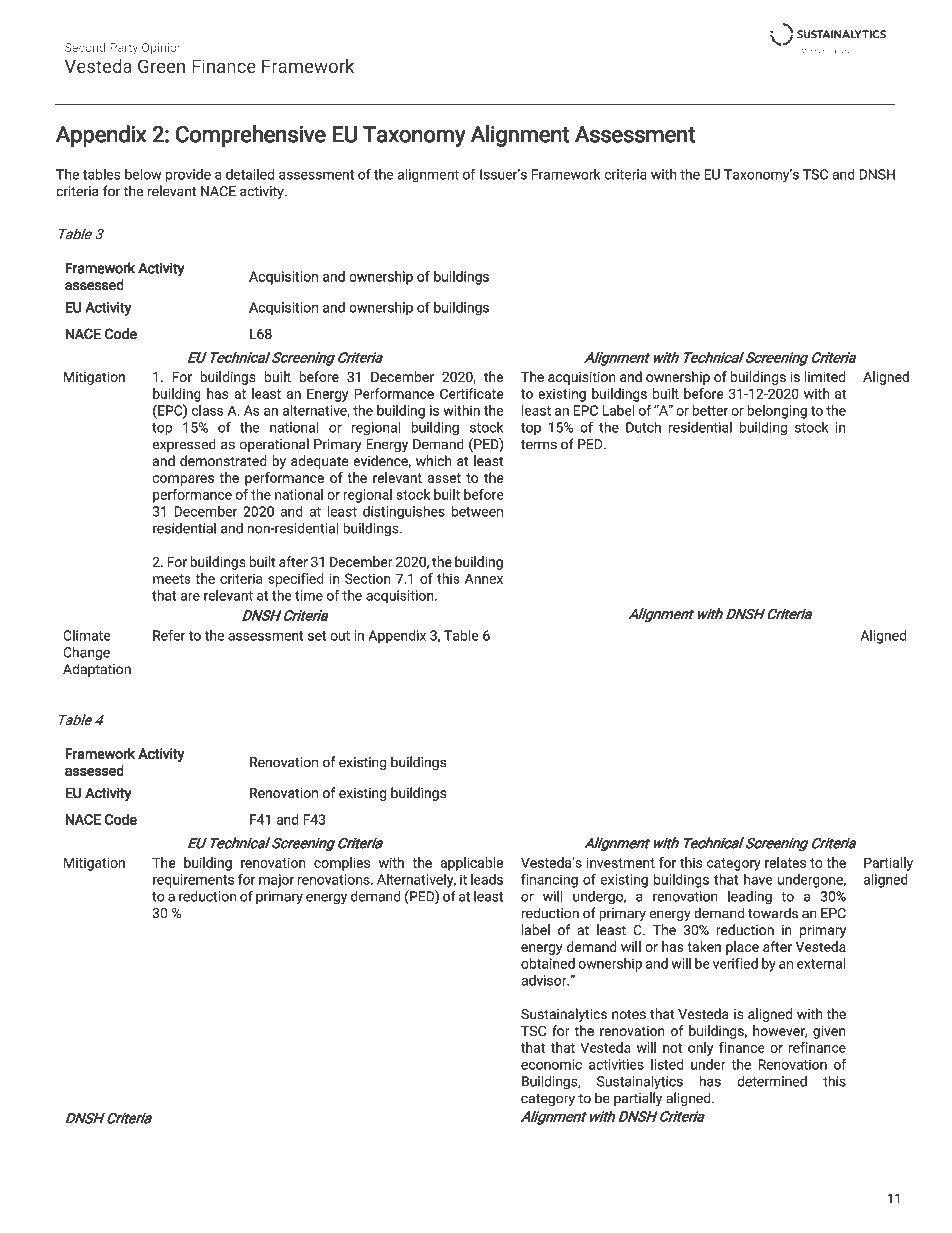  I want to click on Annex, so click(484, 579).
